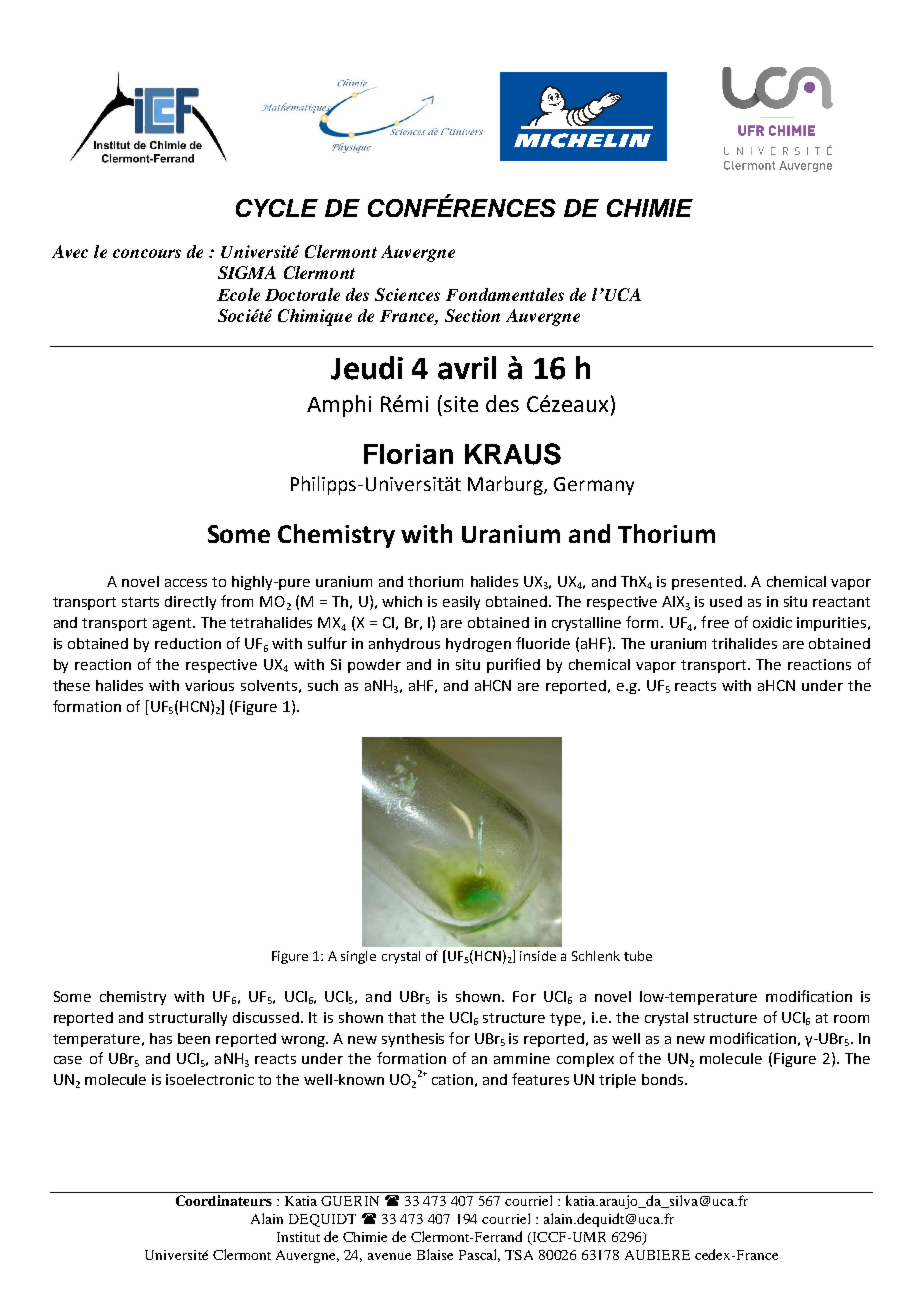 The height and width of the screenshot is (1308, 924). Describe the element at coordinates (298, 1237) in the screenshot. I see `Institut` at that location.
